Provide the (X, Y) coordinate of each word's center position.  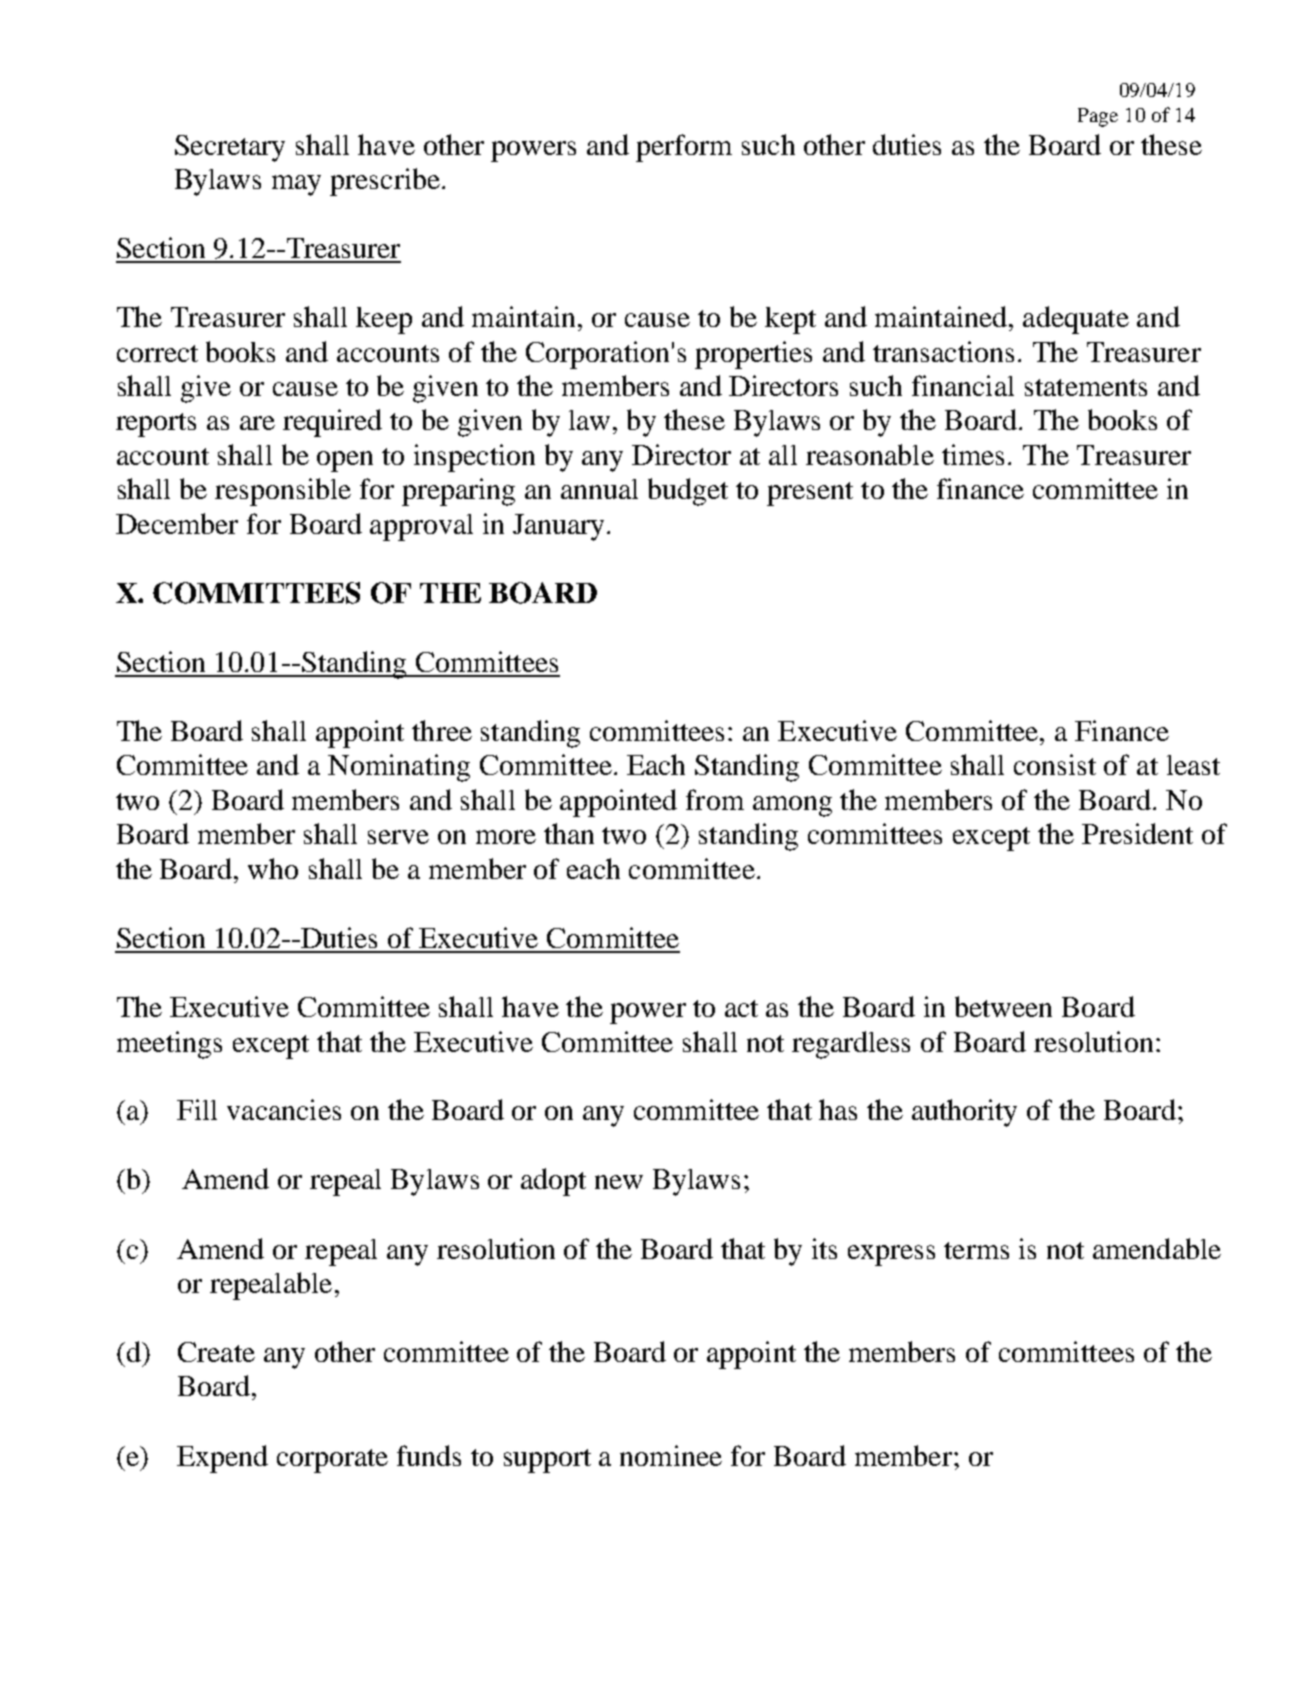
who (273, 868)
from (715, 799)
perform (684, 148)
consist (1055, 764)
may (296, 185)
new (619, 1182)
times (973, 454)
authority (964, 1113)
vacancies (284, 1109)
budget (688, 492)
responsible (283, 492)
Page (1098, 117)
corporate (332, 1461)
